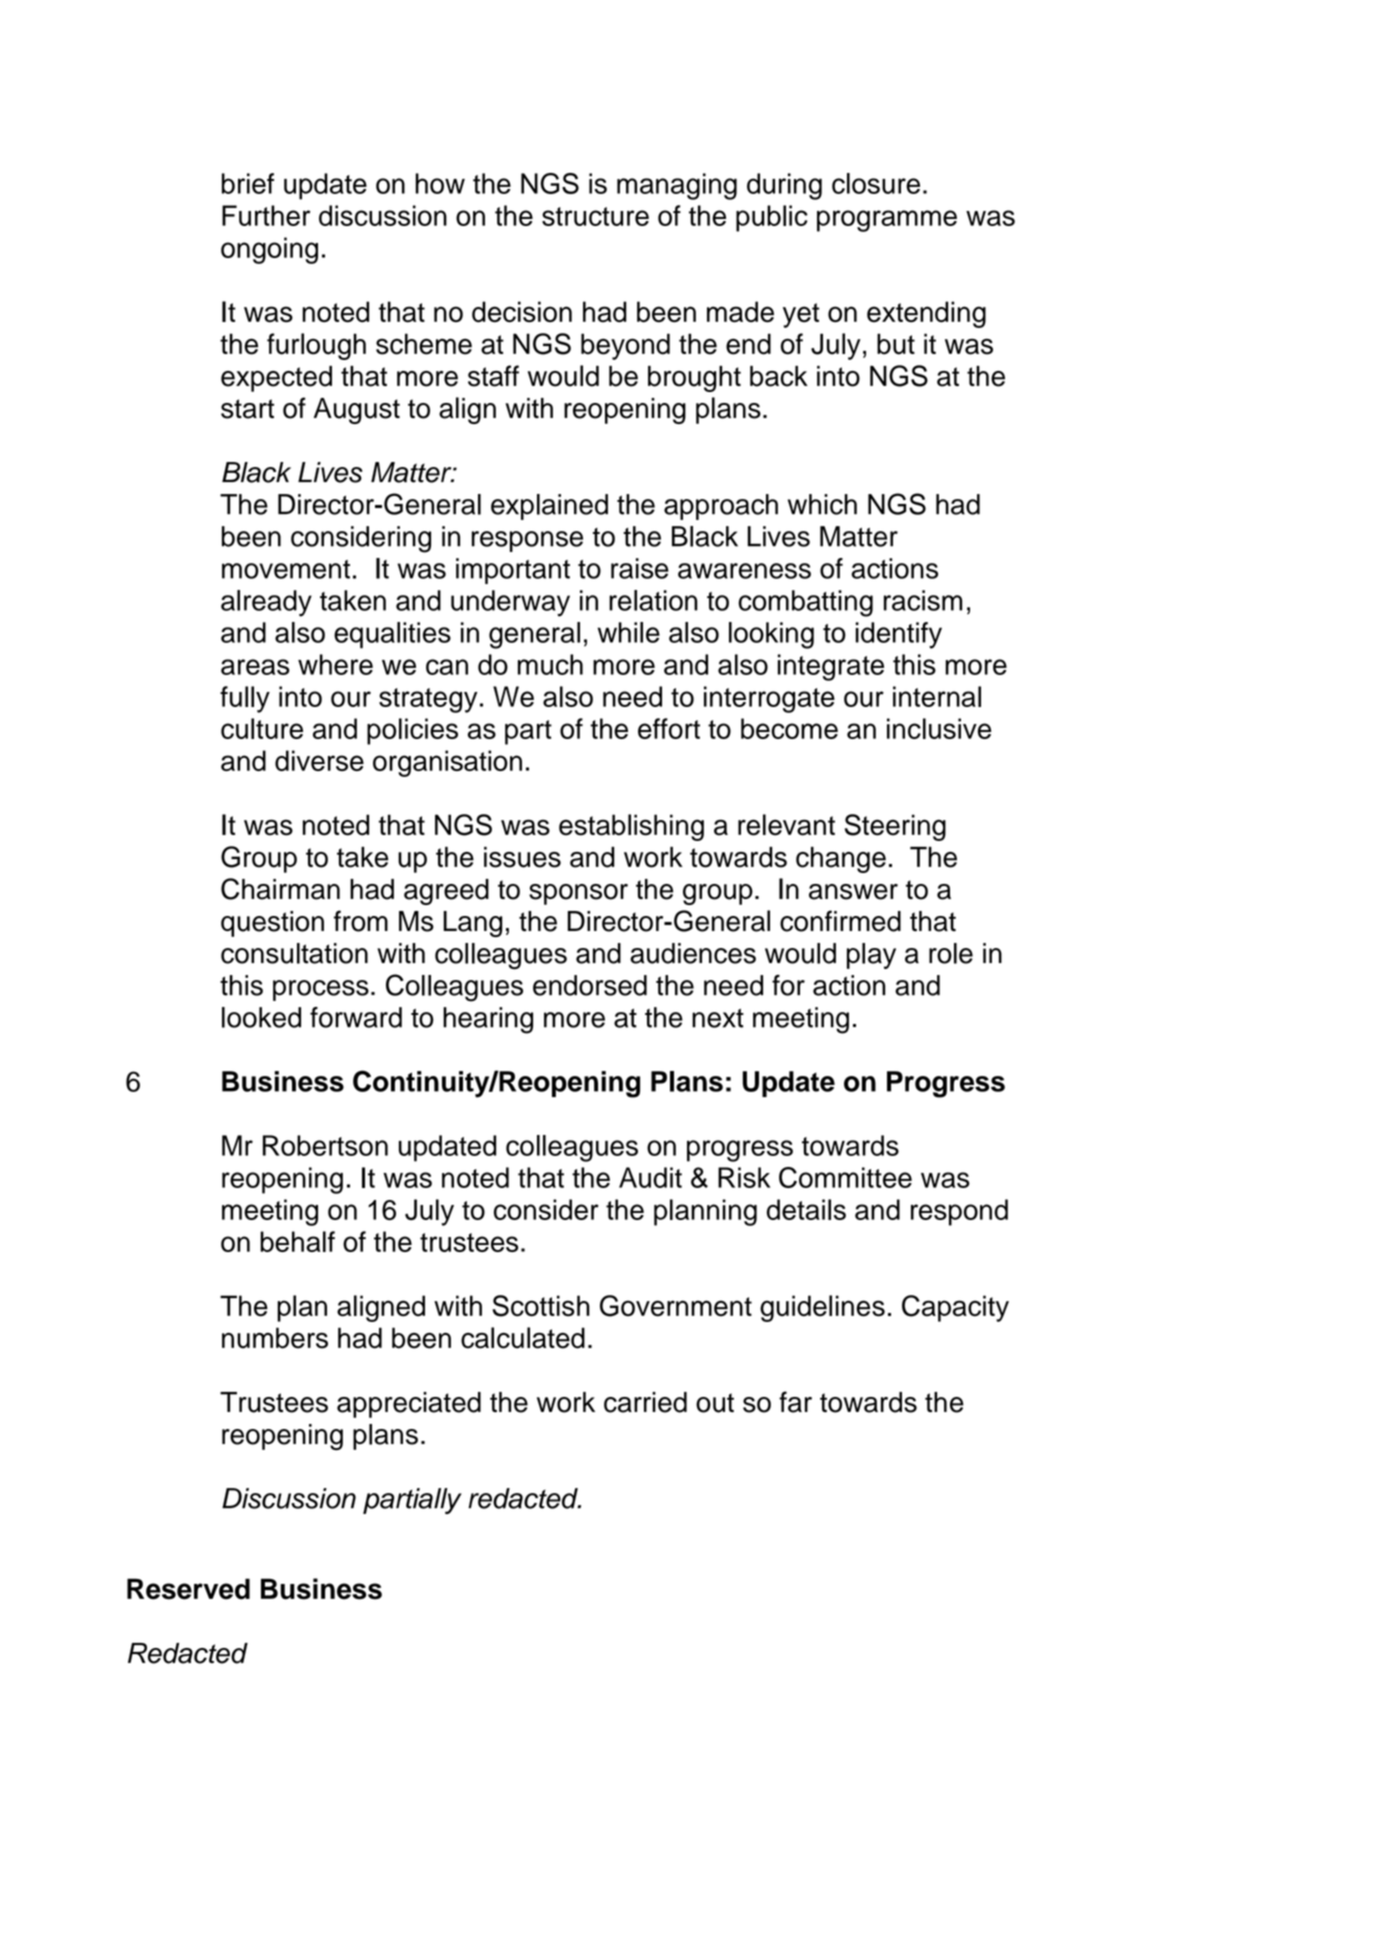  What do you see at coordinates (845, 1177) in the image?
I see `Committee` at bounding box center [845, 1177].
